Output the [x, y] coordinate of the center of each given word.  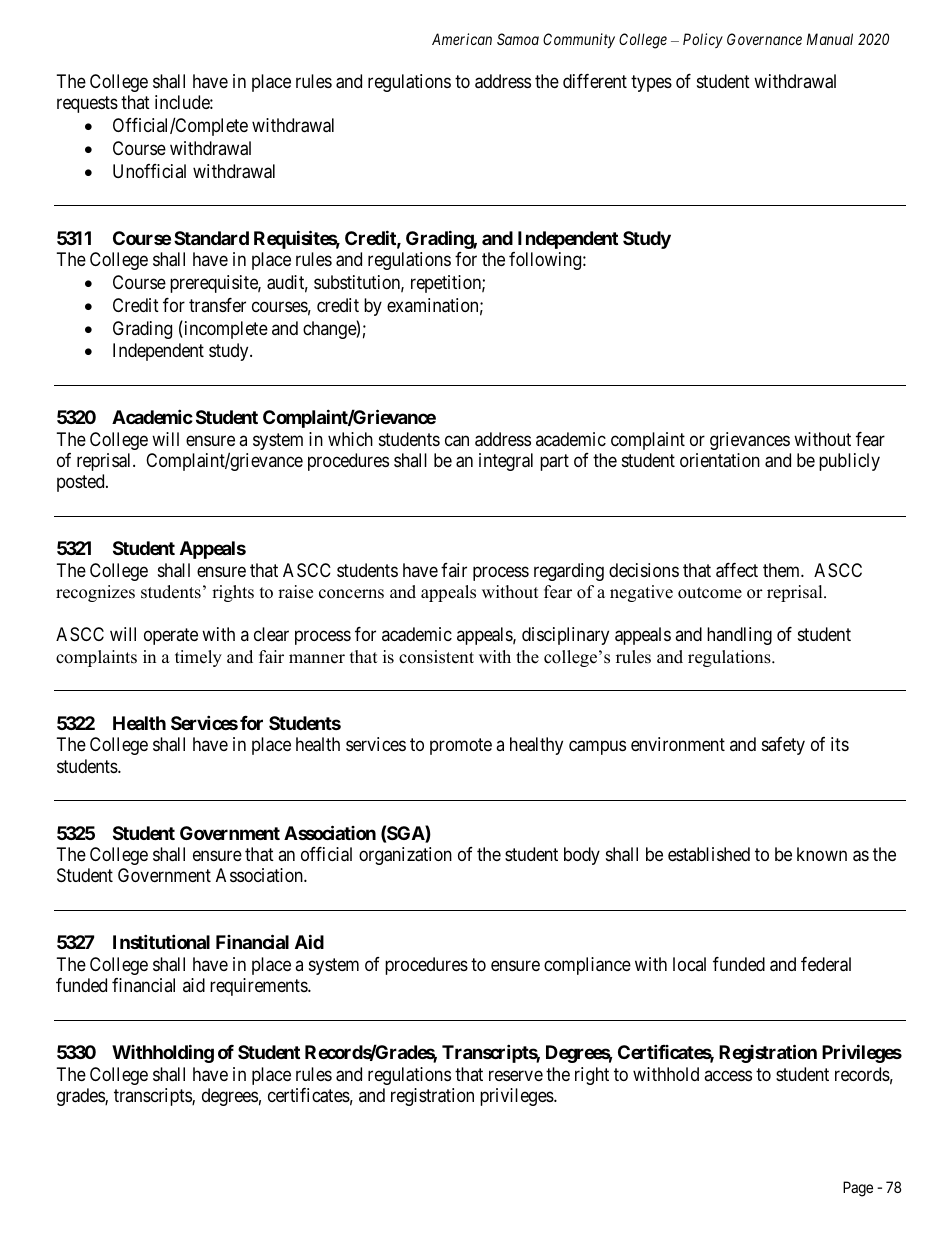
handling [739, 636]
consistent [436, 657]
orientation [720, 460]
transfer [217, 305]
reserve [516, 1075]
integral [506, 462]
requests [87, 105]
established [709, 854]
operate [171, 637]
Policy [703, 40]
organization [405, 856]
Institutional [161, 942]
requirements [259, 987]
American [462, 39]
